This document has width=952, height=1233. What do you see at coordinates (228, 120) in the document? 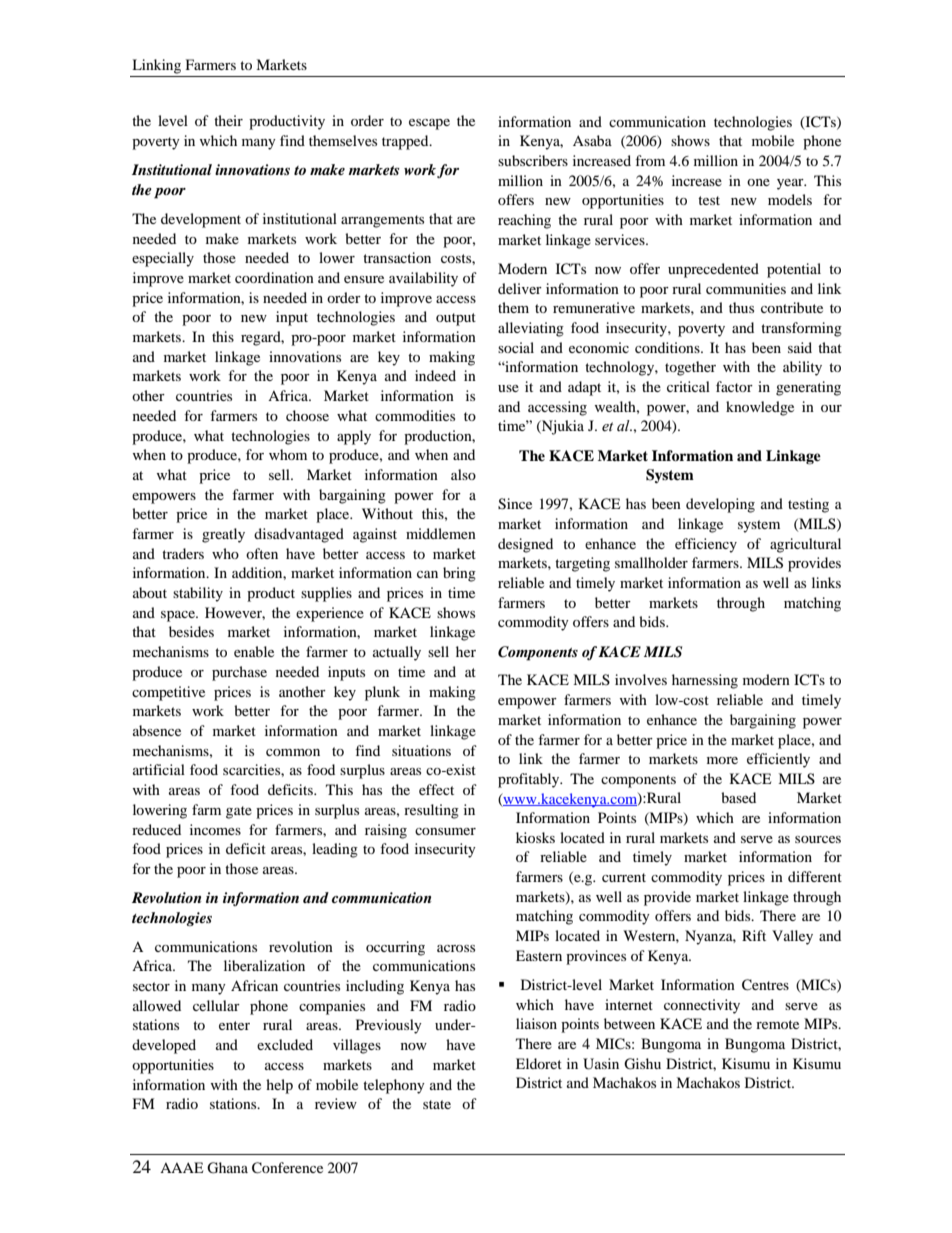
I see `their` at bounding box center [228, 120].
